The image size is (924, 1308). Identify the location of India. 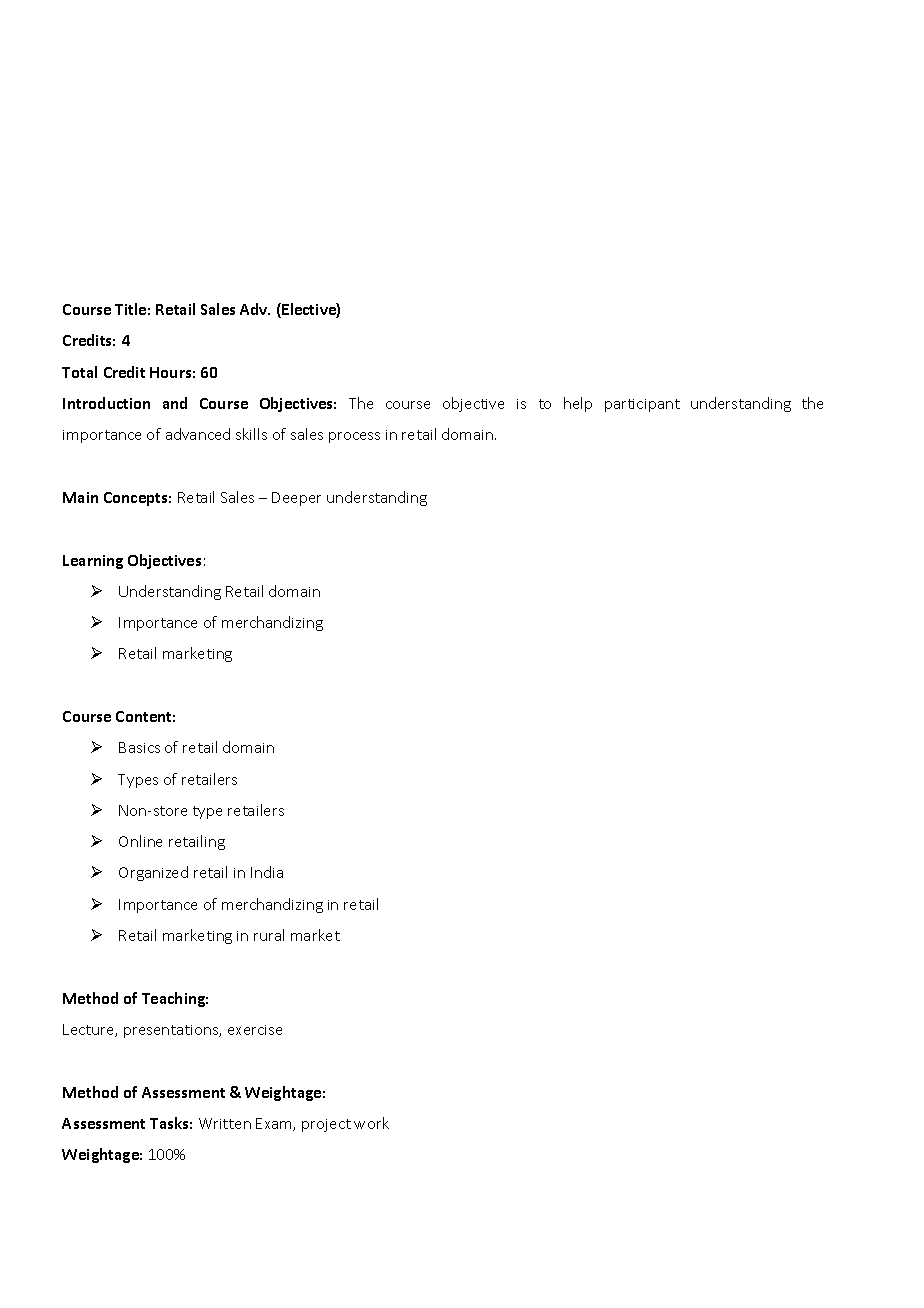
(267, 872).
